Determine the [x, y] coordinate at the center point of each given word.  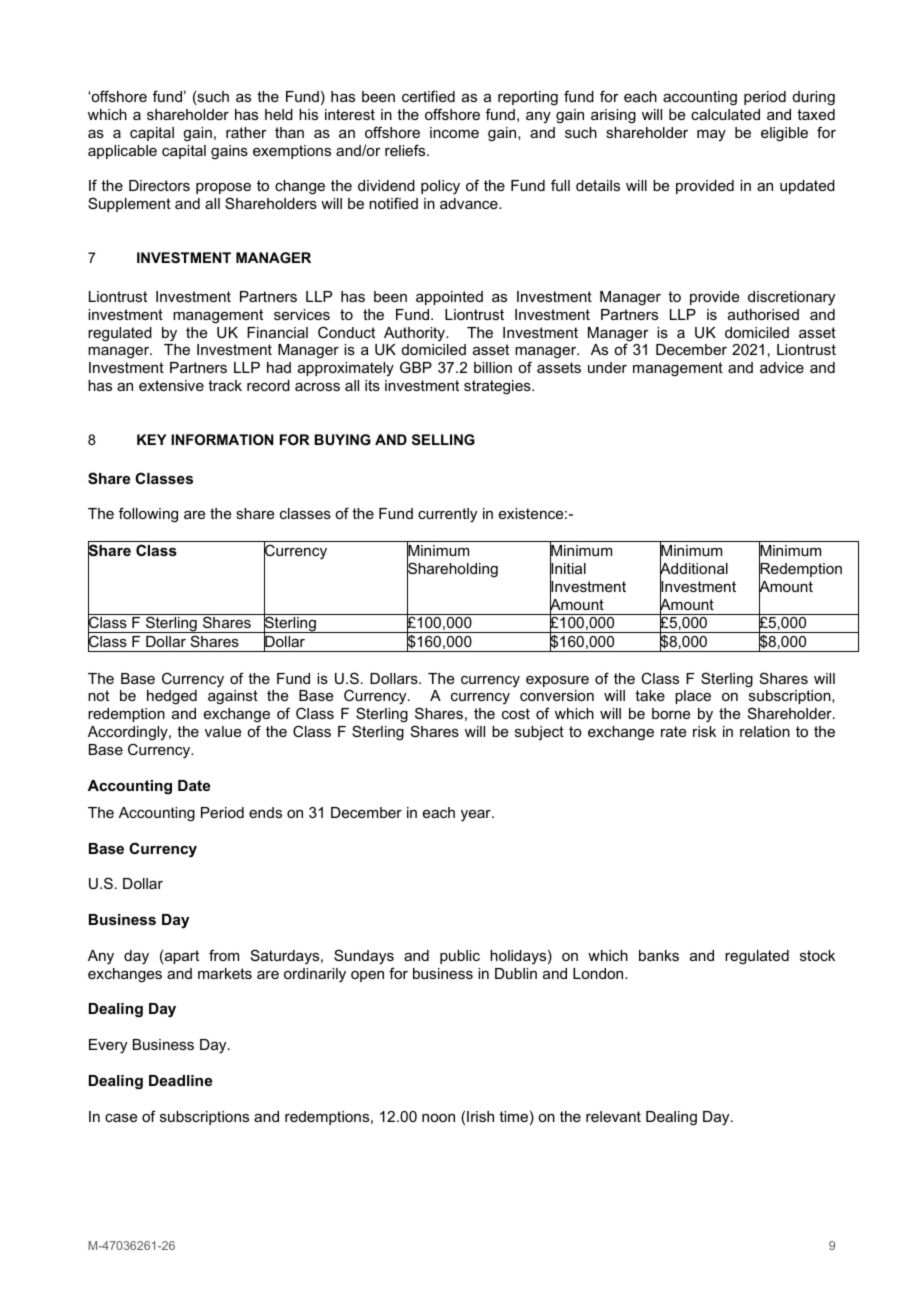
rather [246, 132]
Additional [694, 569]
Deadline [180, 1080]
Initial [568, 569]
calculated [725, 114]
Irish [480, 1116]
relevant [613, 1116]
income [454, 132]
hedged [172, 697]
